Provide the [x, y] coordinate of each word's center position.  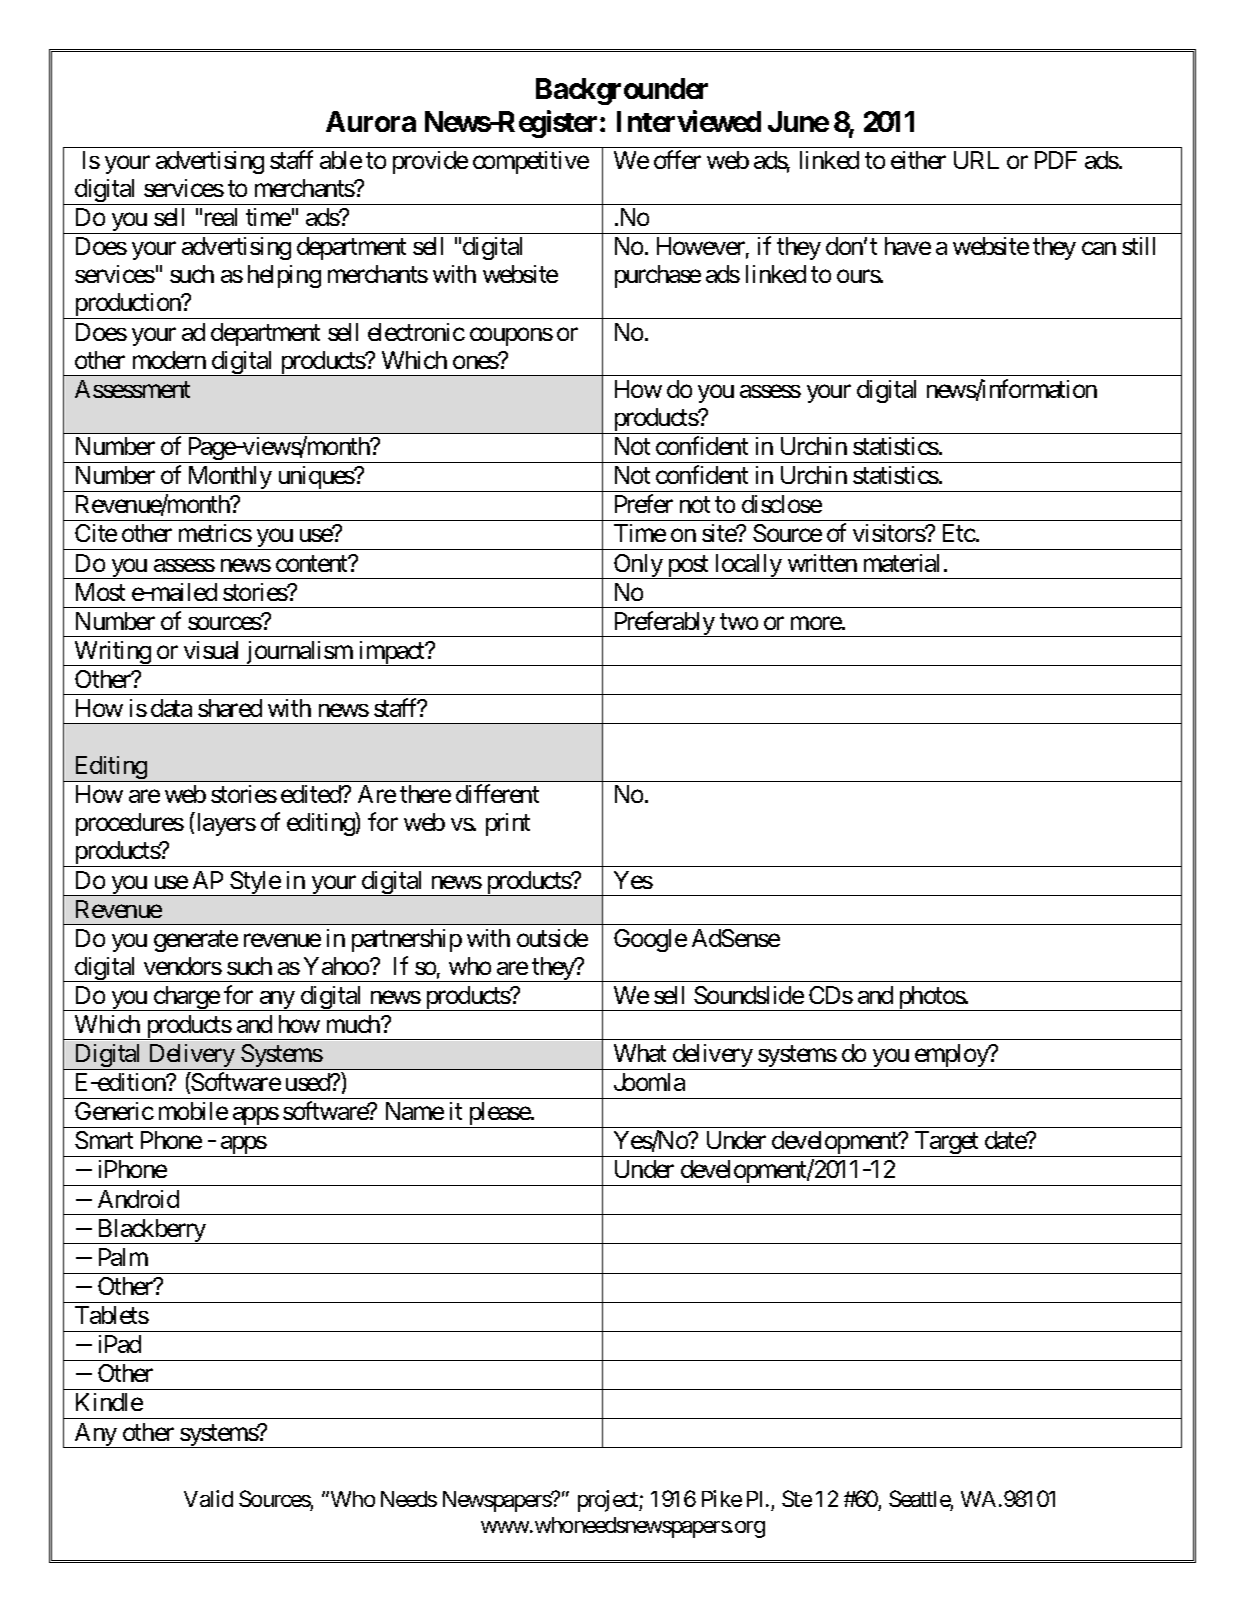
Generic [114, 1111]
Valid [208, 1498]
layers [227, 824]
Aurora [371, 121]
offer [677, 159]
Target [947, 1144]
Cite [96, 533]
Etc [959, 533]
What [640, 1053]
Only [638, 566]
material [901, 563]
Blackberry [151, 1231]
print [508, 824]
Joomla [649, 1082]
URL [976, 160]
